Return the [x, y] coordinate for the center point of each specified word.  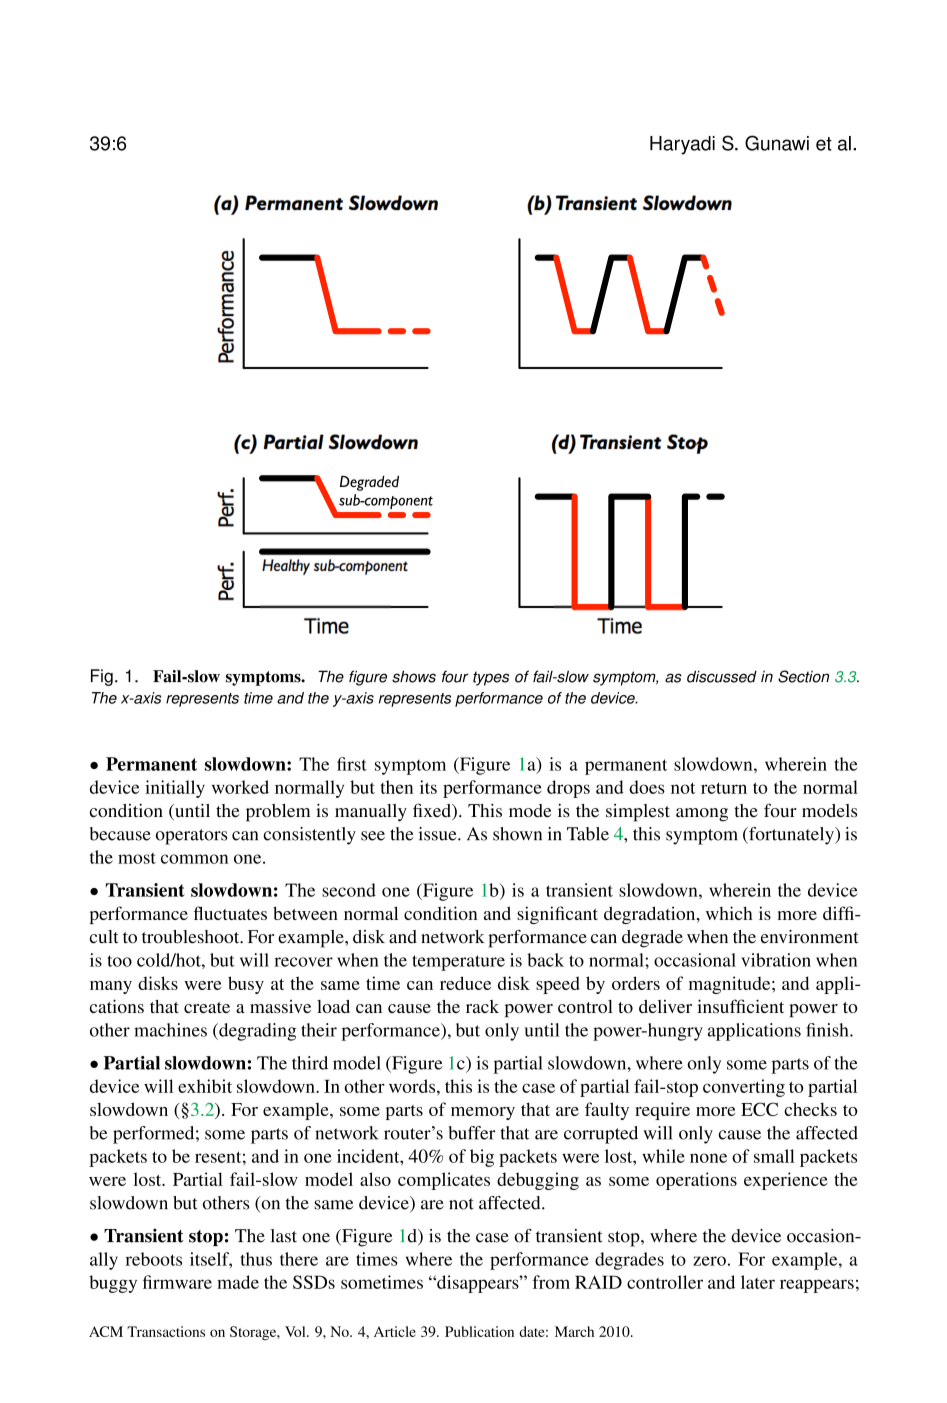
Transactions [166, 1331]
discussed [722, 676]
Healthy [286, 567]
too [119, 961]
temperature [458, 963]
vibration [776, 960]
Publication [479, 1331]
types [491, 678]
